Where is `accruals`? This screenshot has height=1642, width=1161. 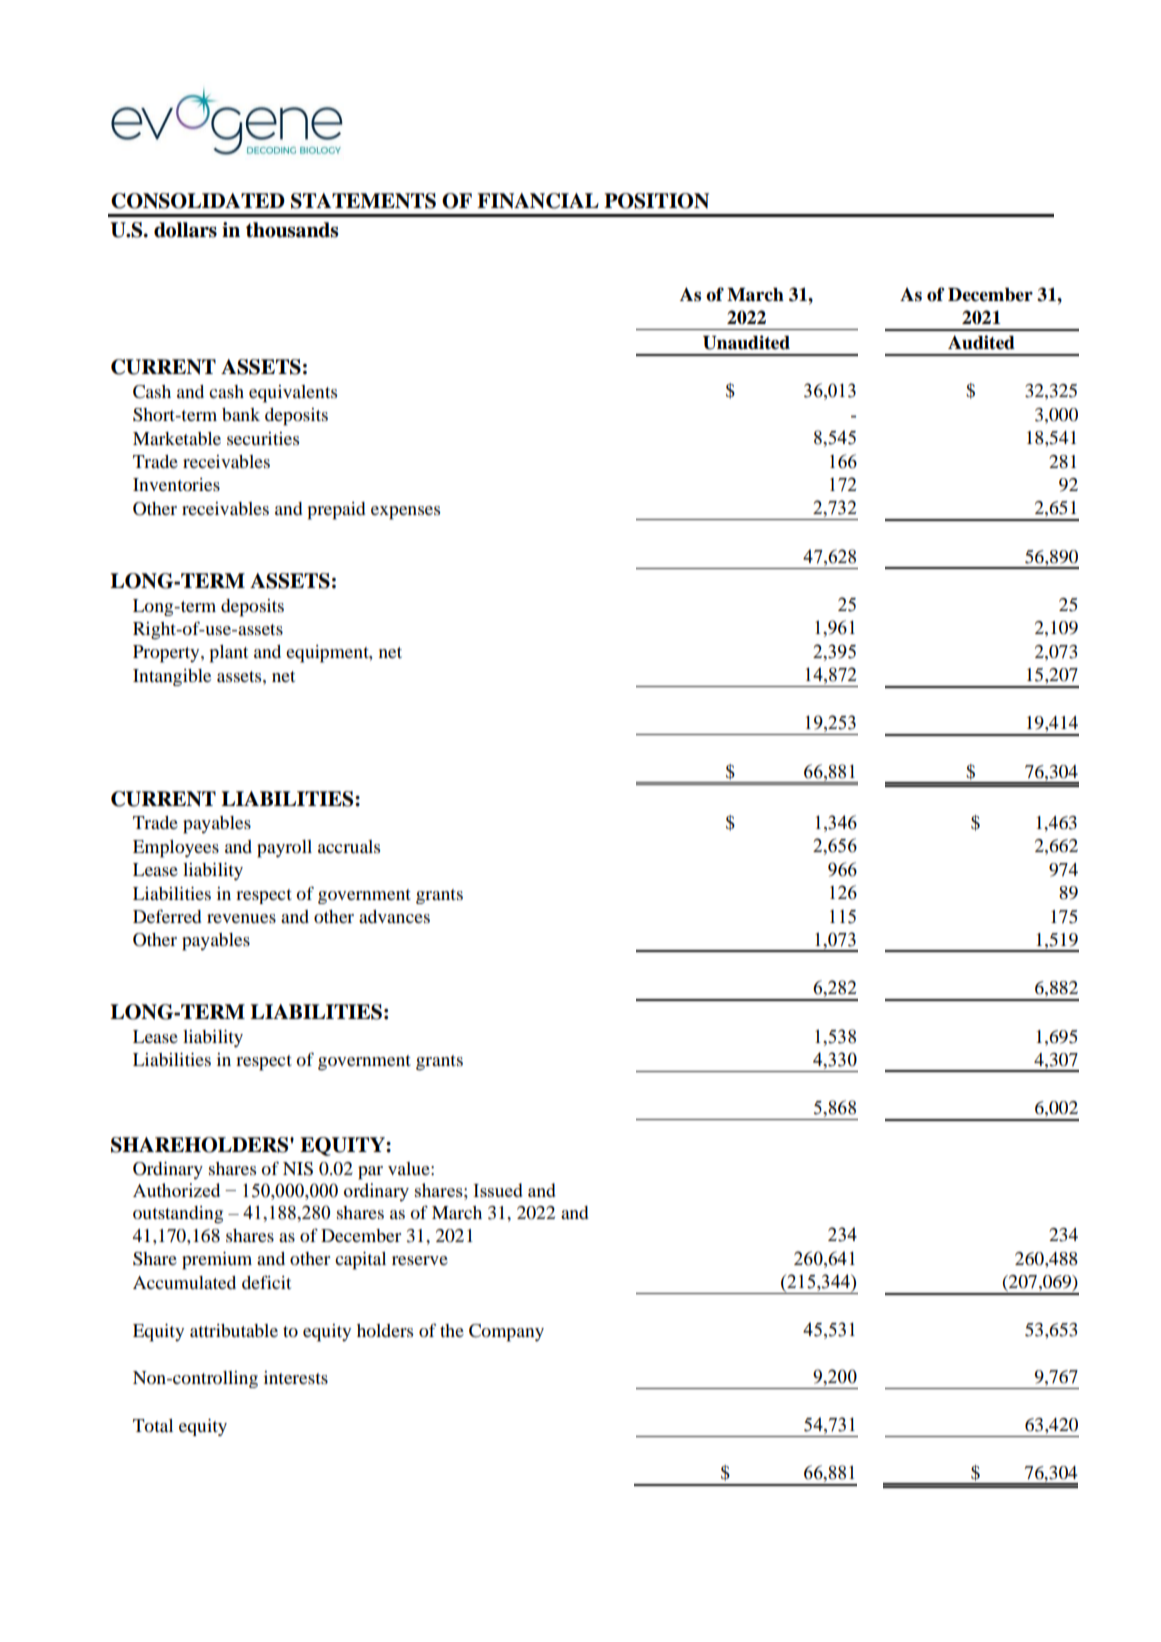
accruals is located at coordinates (349, 846).
